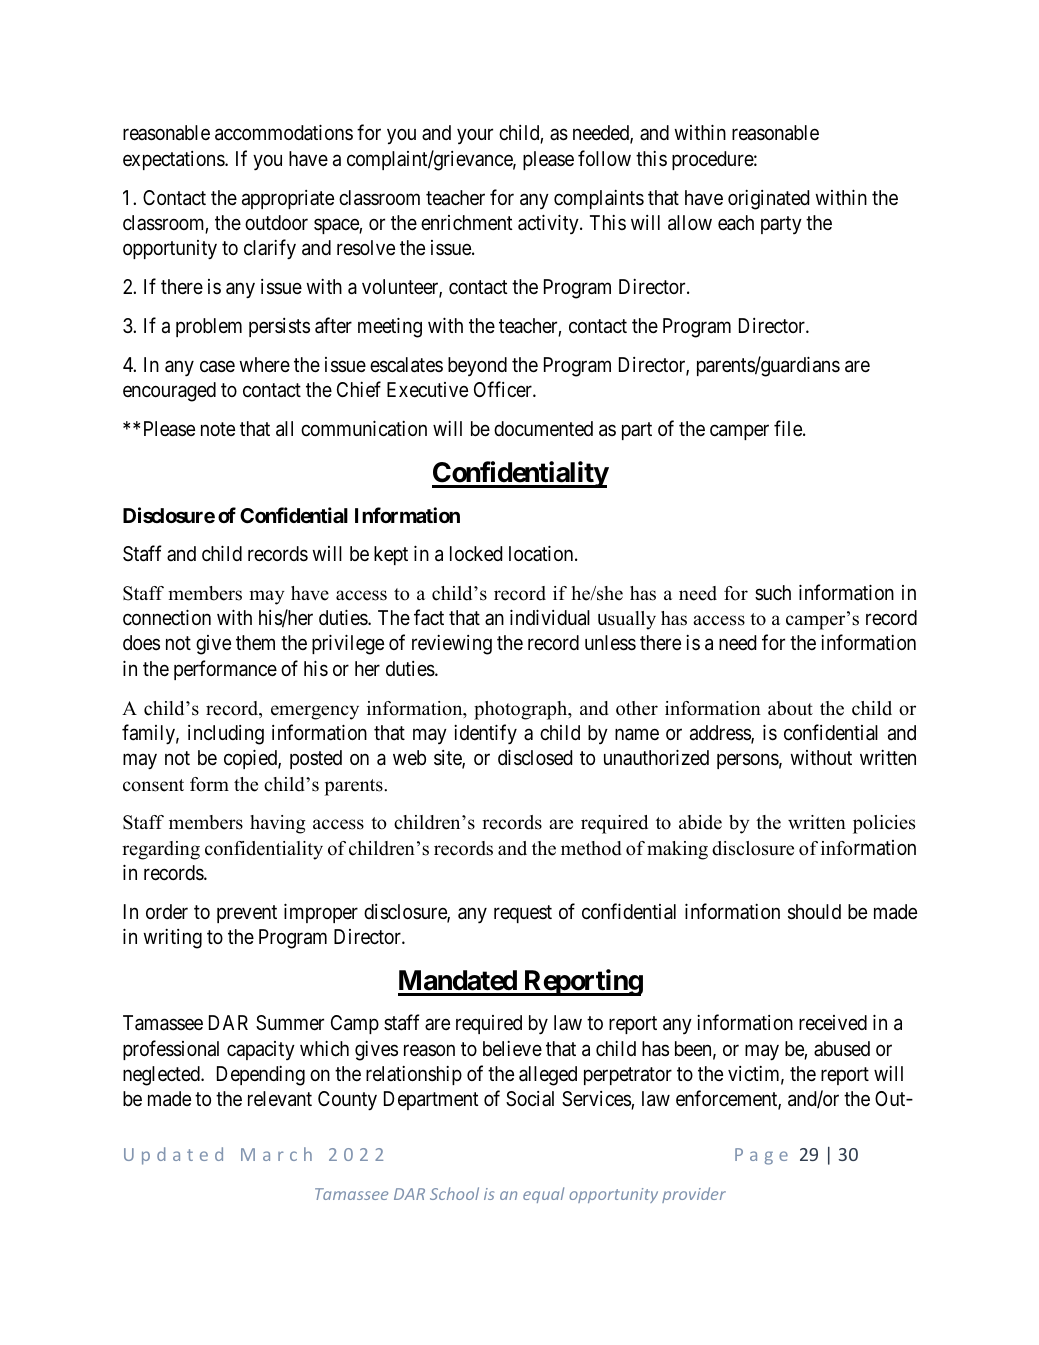 This page has height=1345, width=1039. What do you see at coordinates (255, 642) in the page?
I see `them` at bounding box center [255, 642].
